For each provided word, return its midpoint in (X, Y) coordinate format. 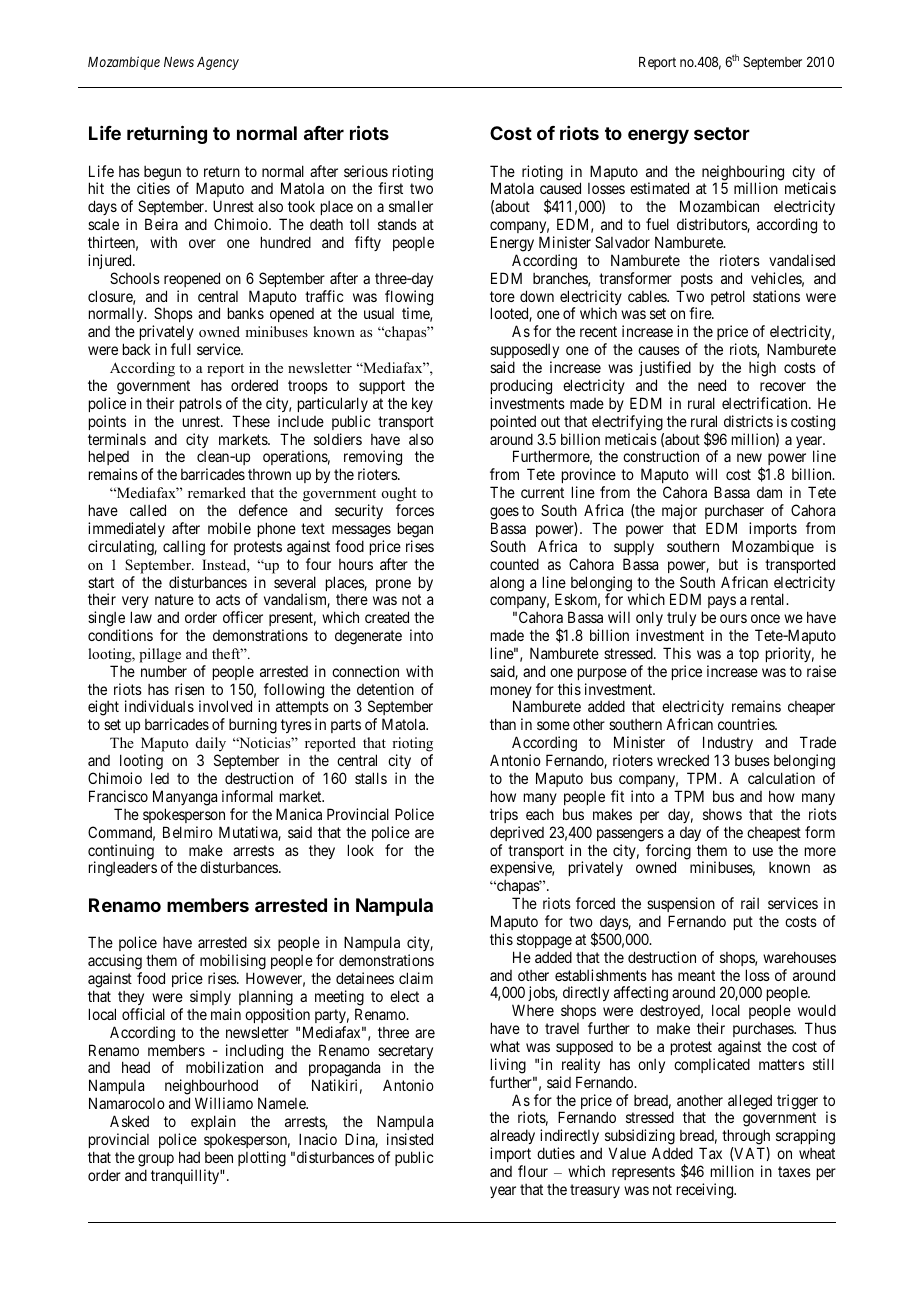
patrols (201, 404)
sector (722, 133)
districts (748, 421)
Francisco (118, 796)
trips (504, 815)
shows (722, 814)
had (189, 1157)
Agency (218, 63)
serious (366, 171)
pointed (513, 422)
